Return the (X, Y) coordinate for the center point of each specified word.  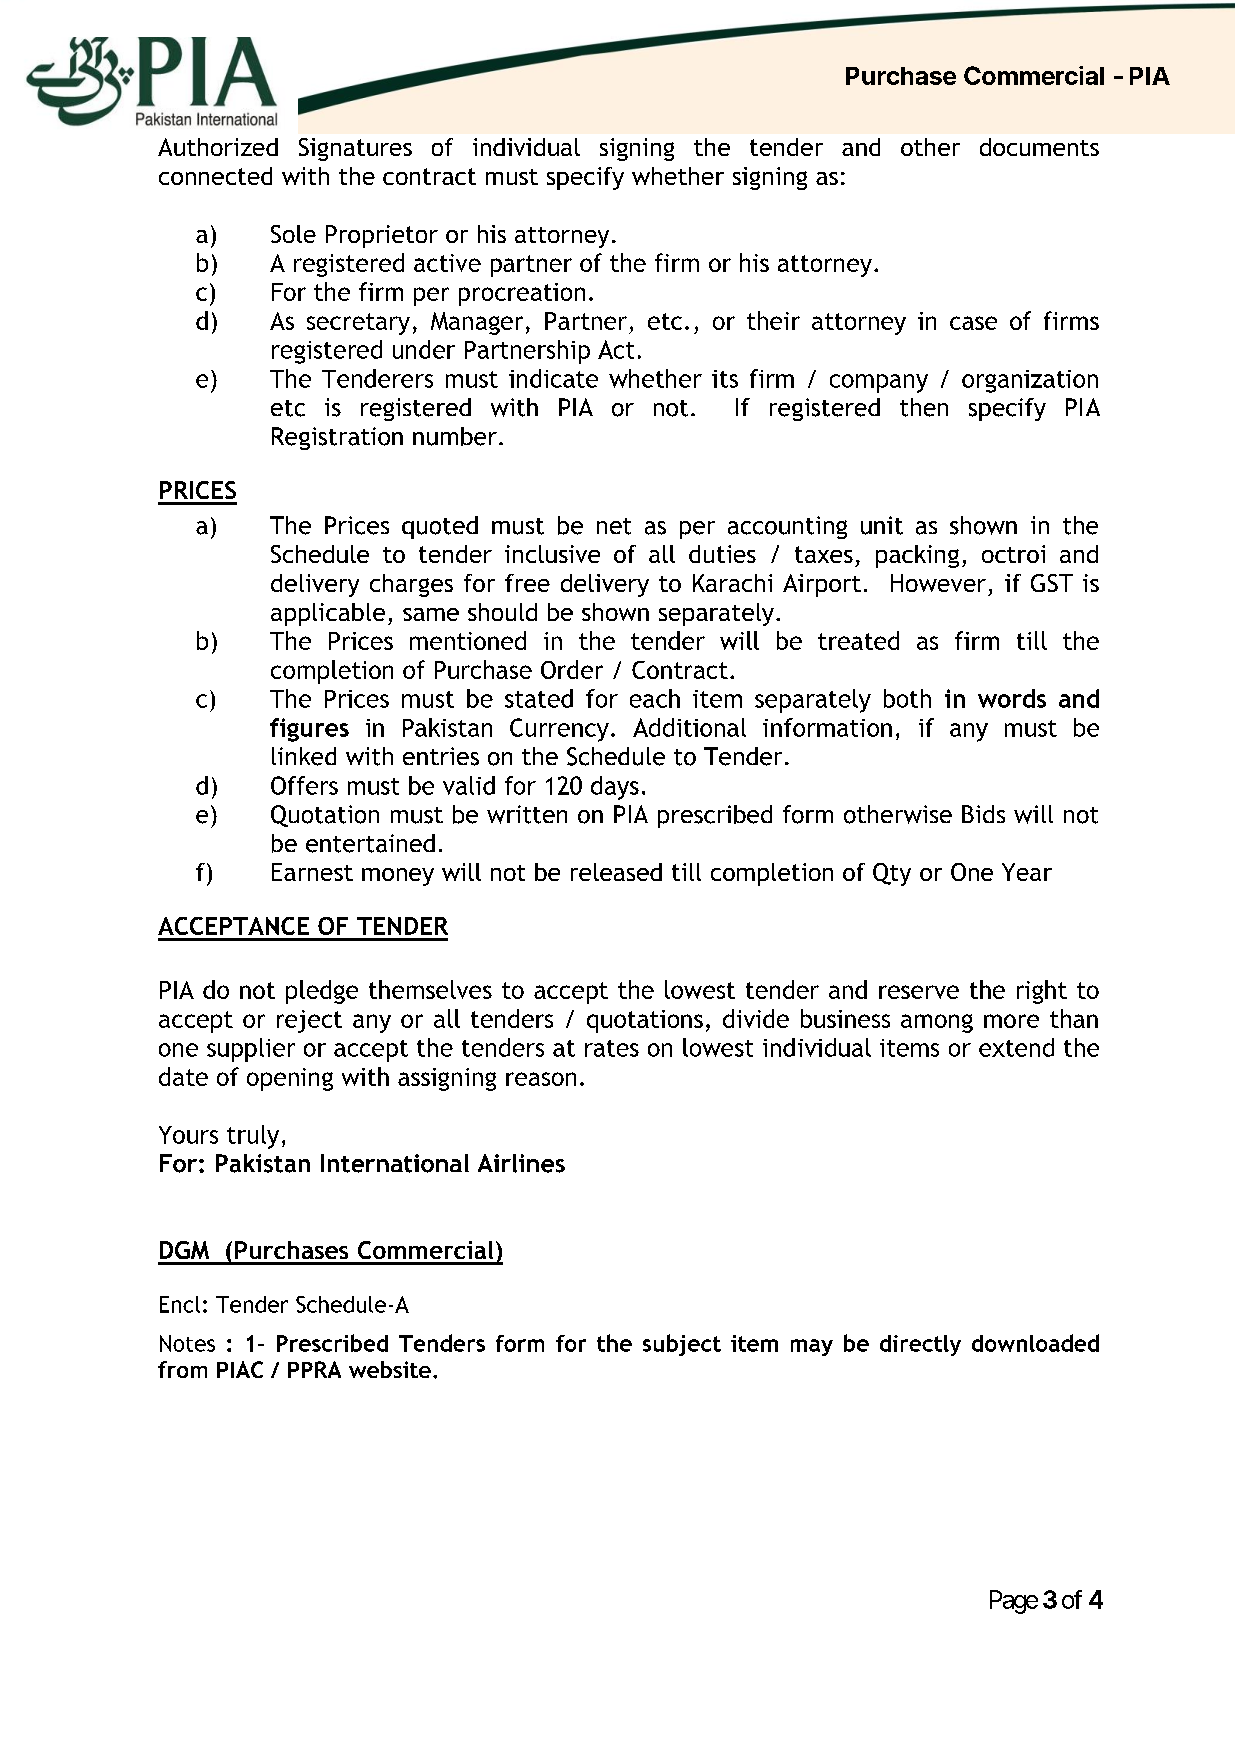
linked (304, 756)
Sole (293, 234)
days (615, 788)
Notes (187, 1343)
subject (682, 1345)
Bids (983, 814)
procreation (522, 294)
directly (920, 1345)
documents (1039, 147)
